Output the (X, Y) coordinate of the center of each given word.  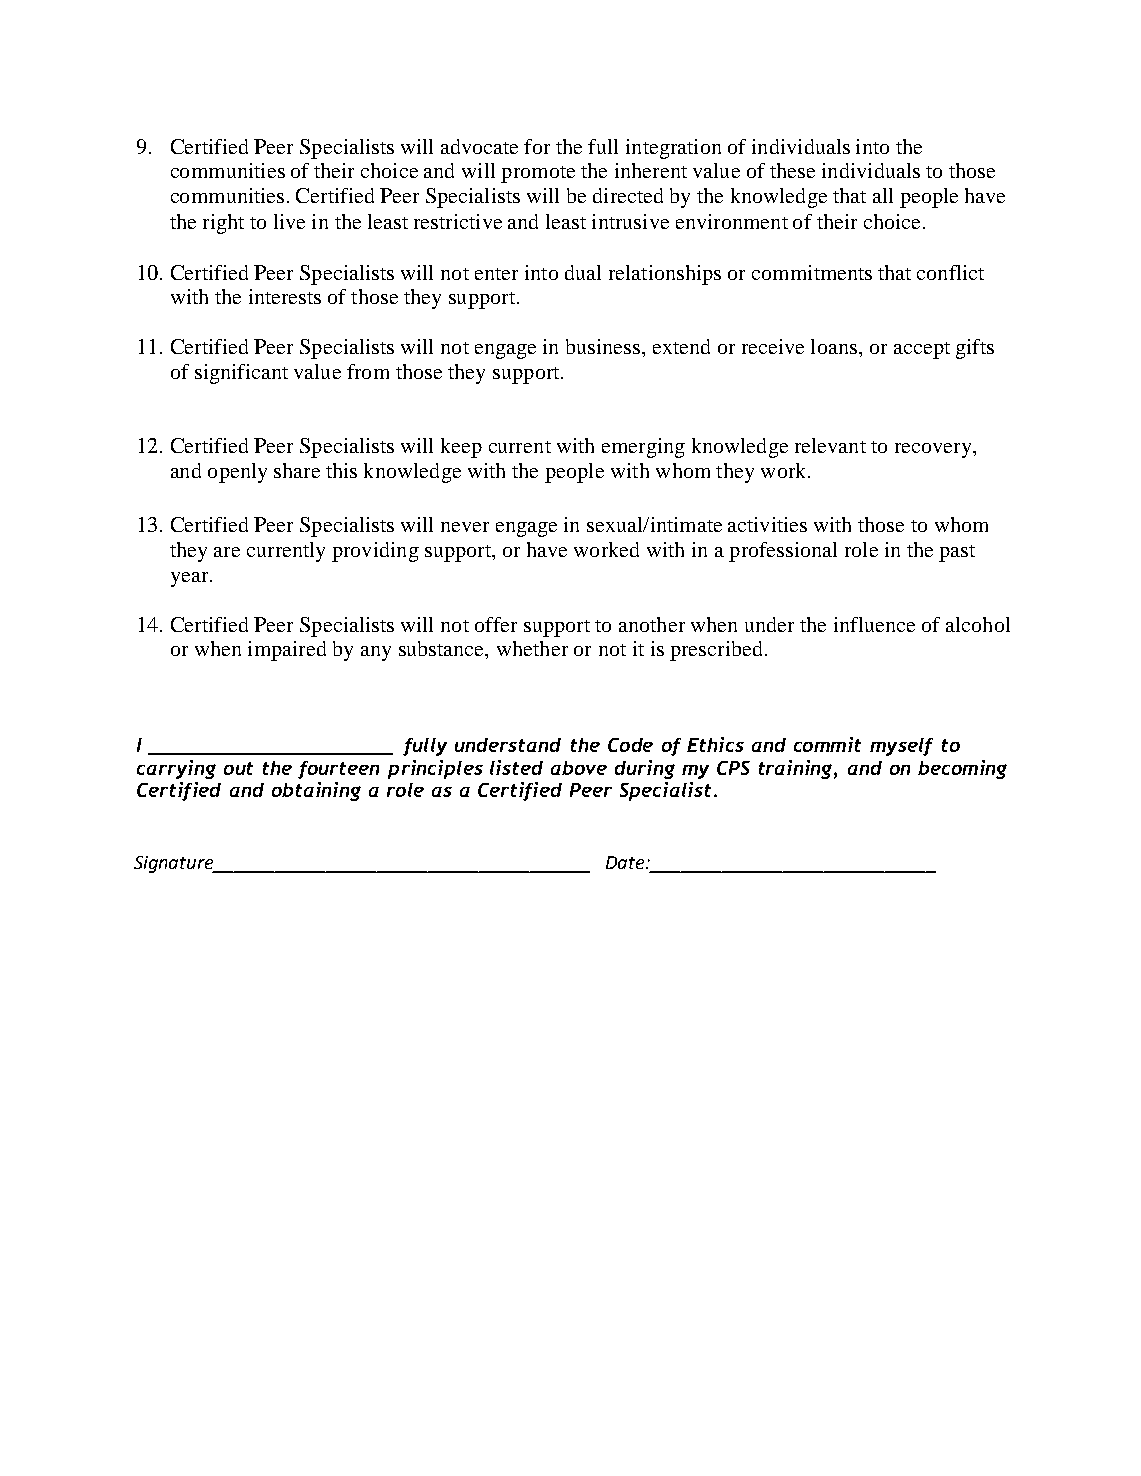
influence (874, 624)
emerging (643, 448)
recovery (934, 450)
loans (834, 346)
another (652, 624)
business (604, 346)
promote (538, 174)
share (297, 470)
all (883, 195)
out (238, 768)
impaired (287, 651)
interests (285, 296)
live (289, 221)
